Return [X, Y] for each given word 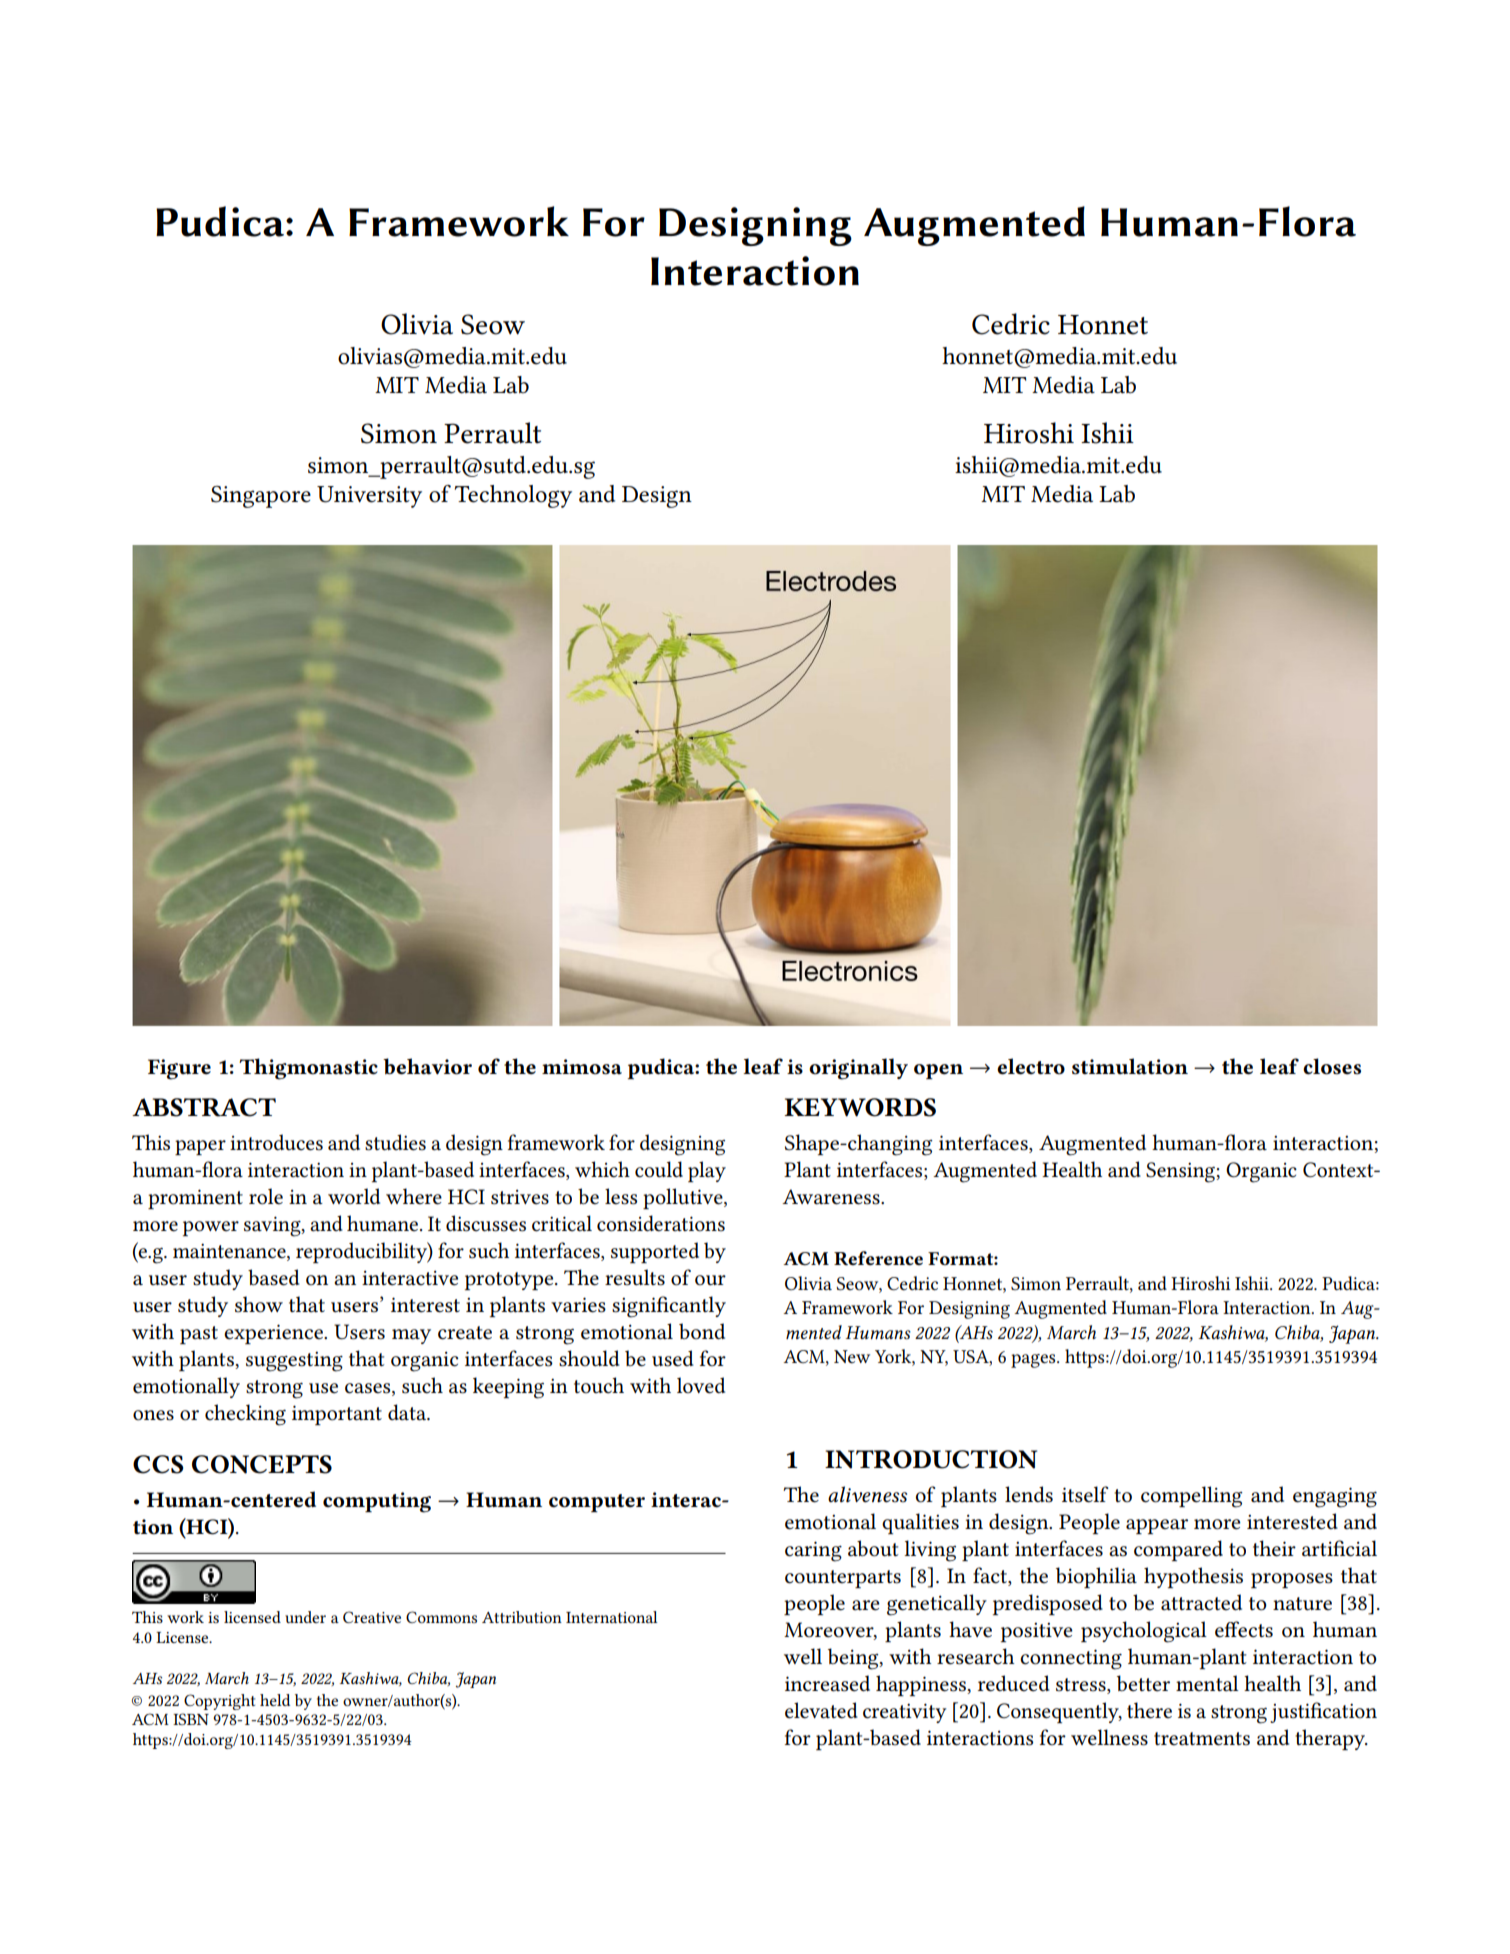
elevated [821, 1710]
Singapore [261, 497]
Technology [513, 496]
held [275, 1700]
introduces [276, 1142]
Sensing [1181, 1172]
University [369, 497]
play [707, 1171]
